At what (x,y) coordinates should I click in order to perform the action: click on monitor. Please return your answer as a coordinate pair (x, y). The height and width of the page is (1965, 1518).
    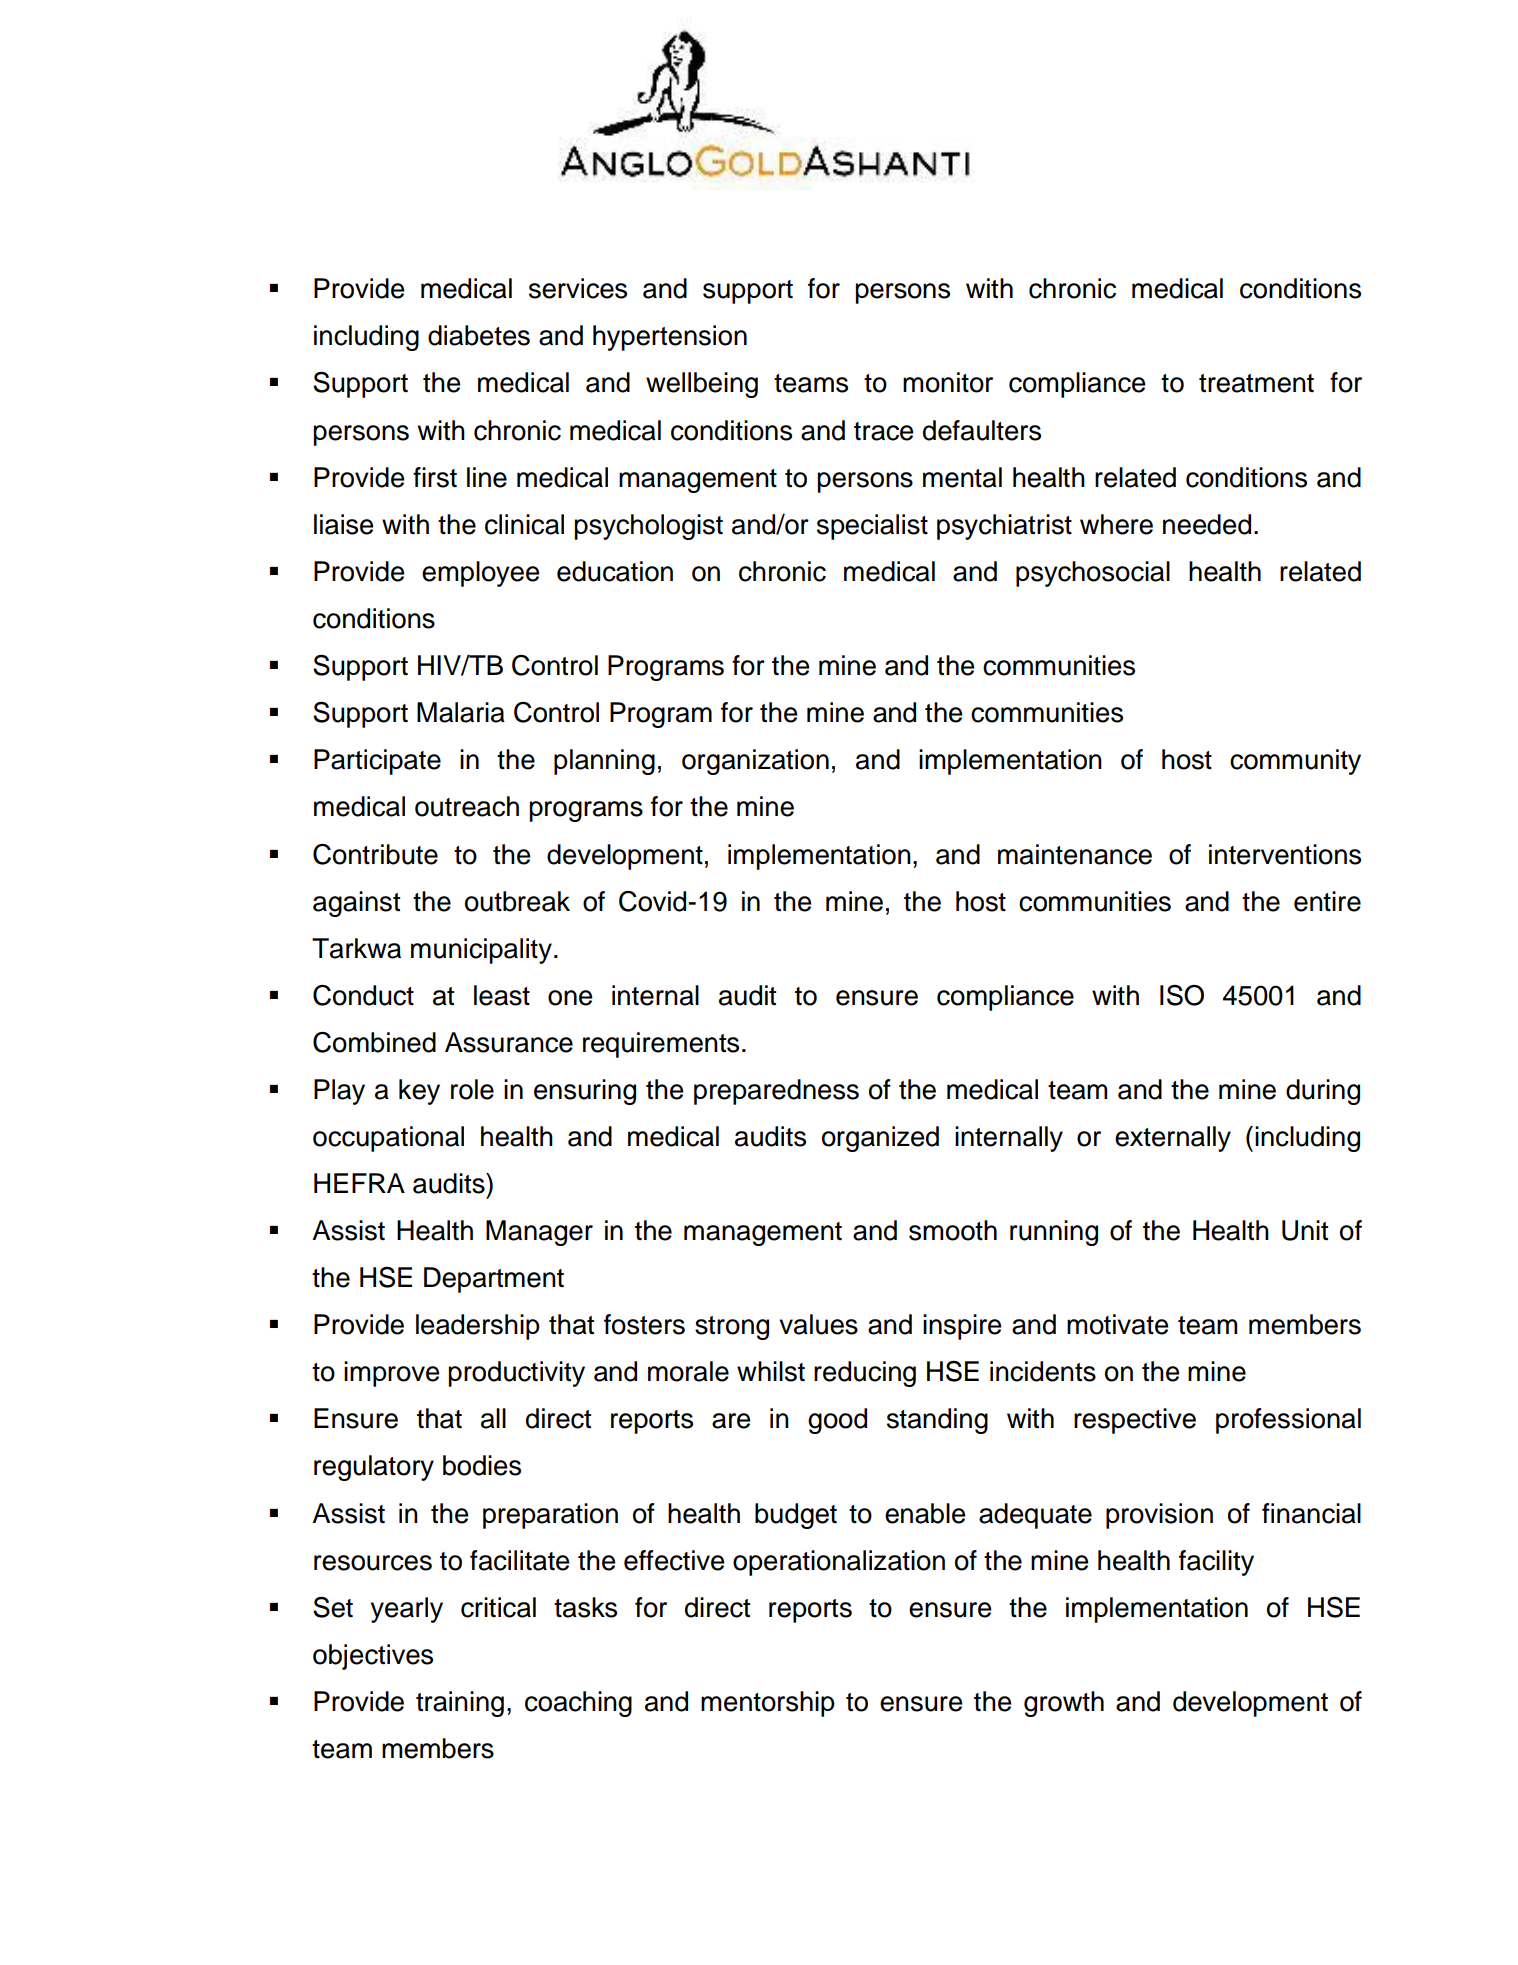
    Looking at the image, I should click on (948, 382).
